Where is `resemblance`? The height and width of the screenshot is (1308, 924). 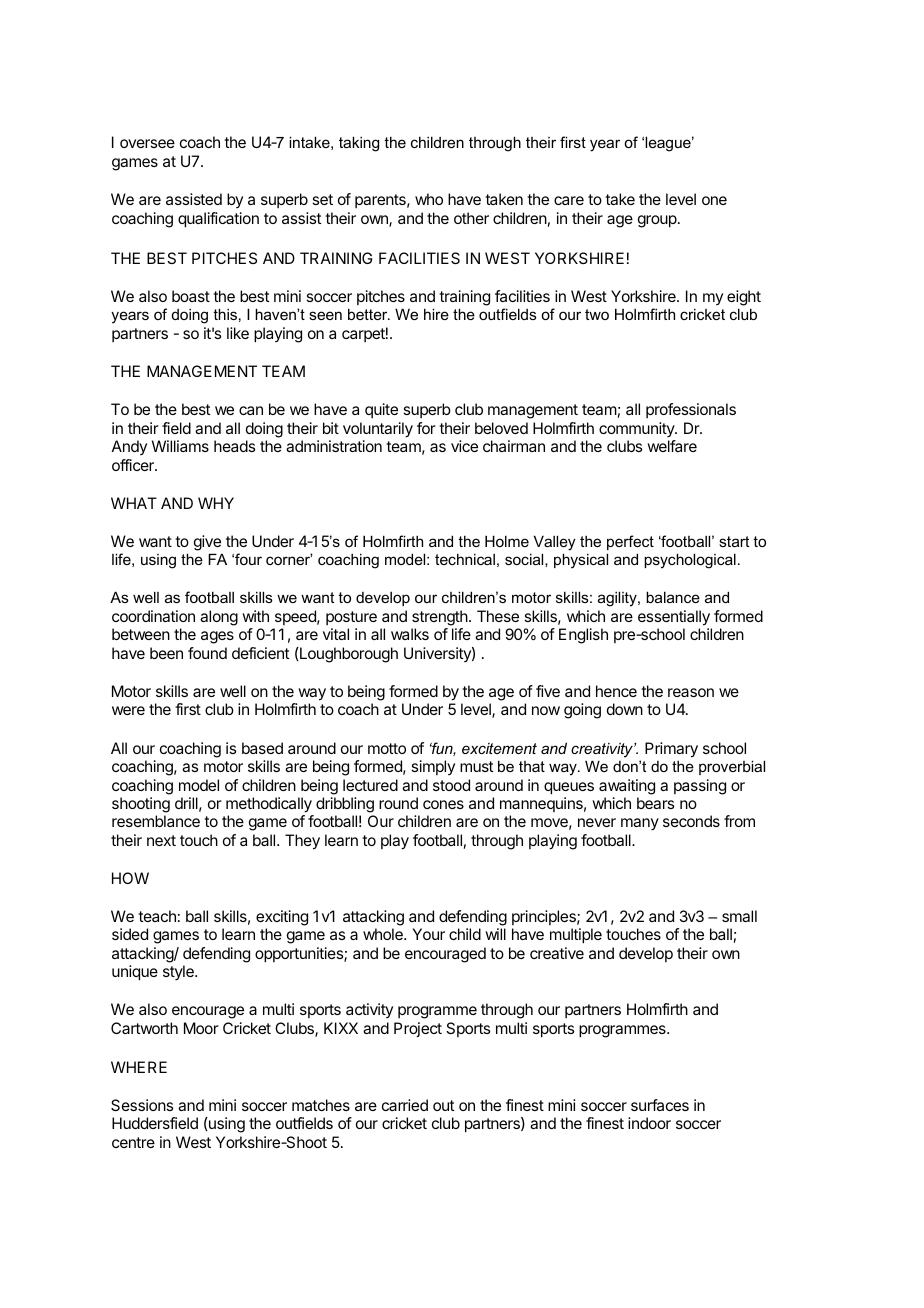 resemblance is located at coordinates (156, 821).
